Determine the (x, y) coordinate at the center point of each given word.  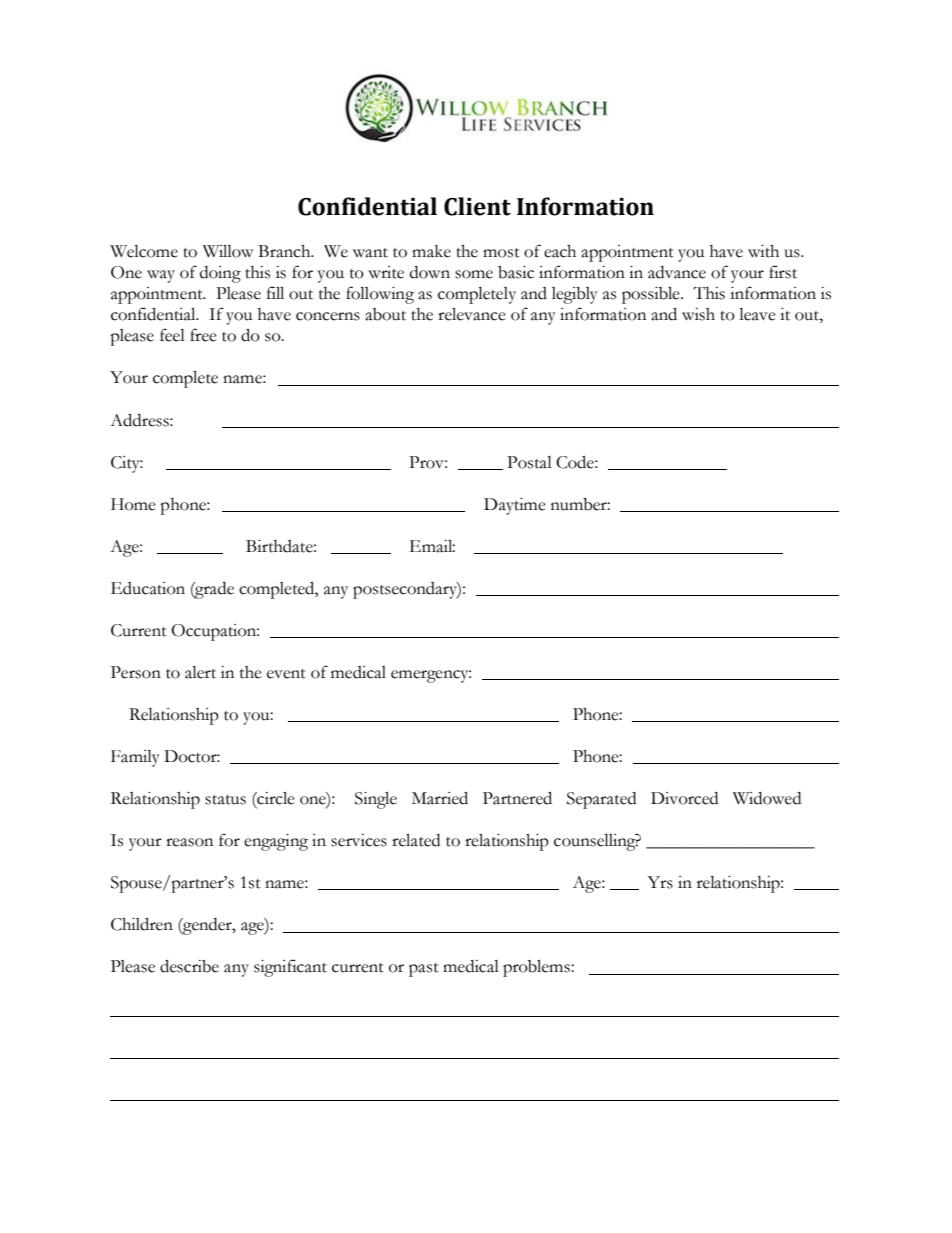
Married (440, 798)
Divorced (684, 798)
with (763, 251)
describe (189, 966)
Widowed (767, 798)
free (203, 335)
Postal (529, 462)
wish (698, 314)
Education (148, 588)
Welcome (144, 251)
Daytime (515, 506)
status (225, 800)
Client (477, 206)
